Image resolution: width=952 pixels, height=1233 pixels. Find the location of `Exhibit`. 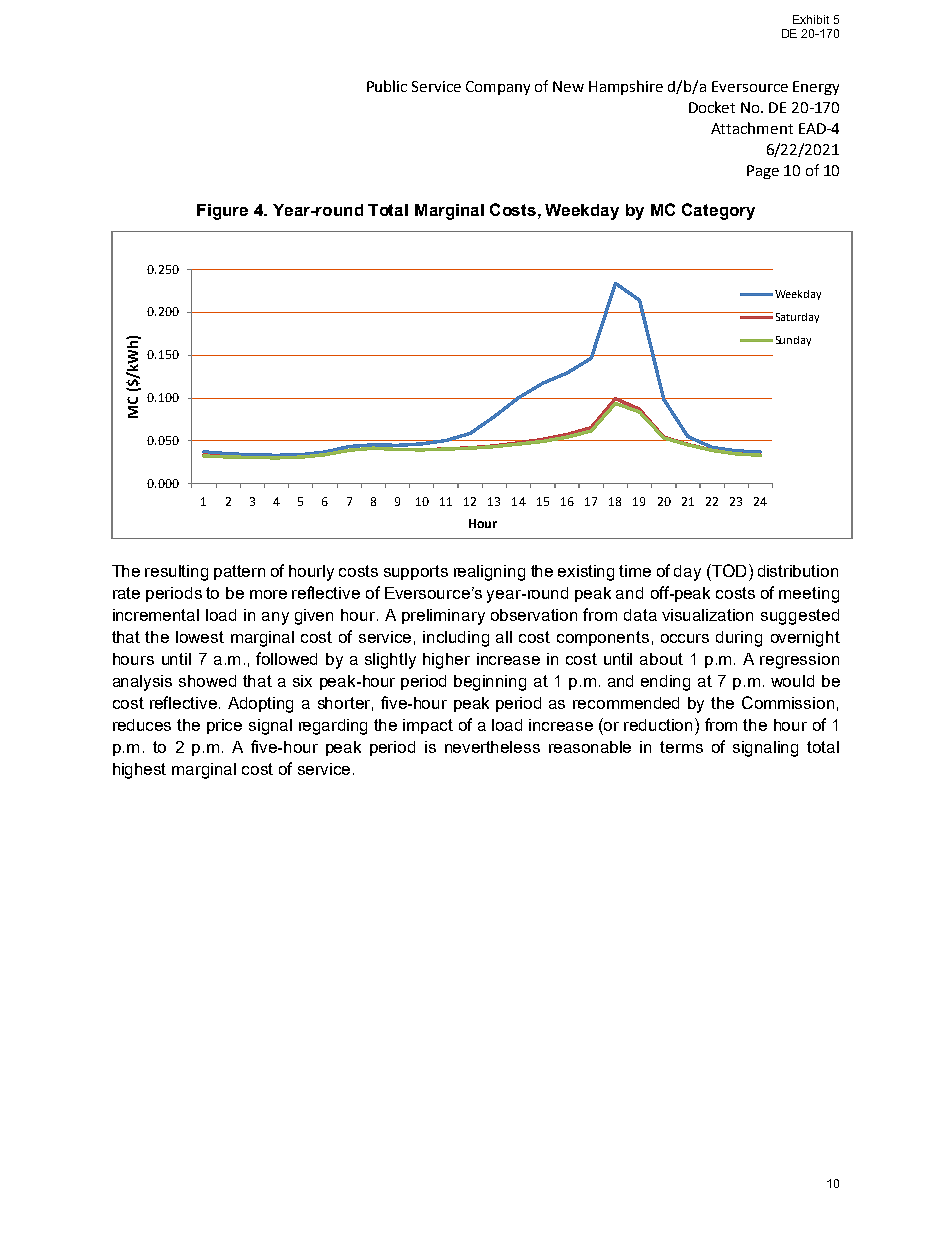

Exhibit is located at coordinates (811, 19).
